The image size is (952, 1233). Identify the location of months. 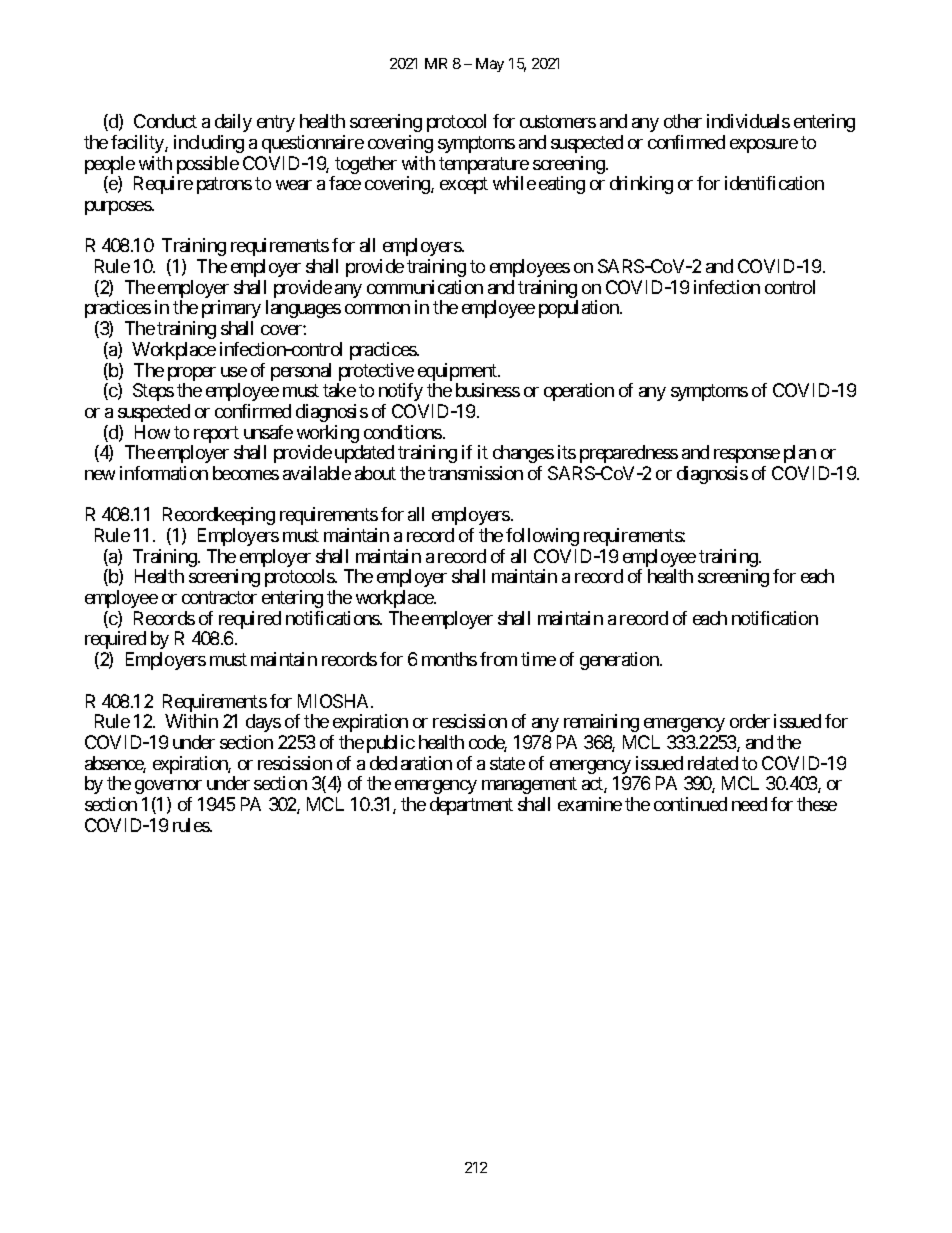
(449, 659).
